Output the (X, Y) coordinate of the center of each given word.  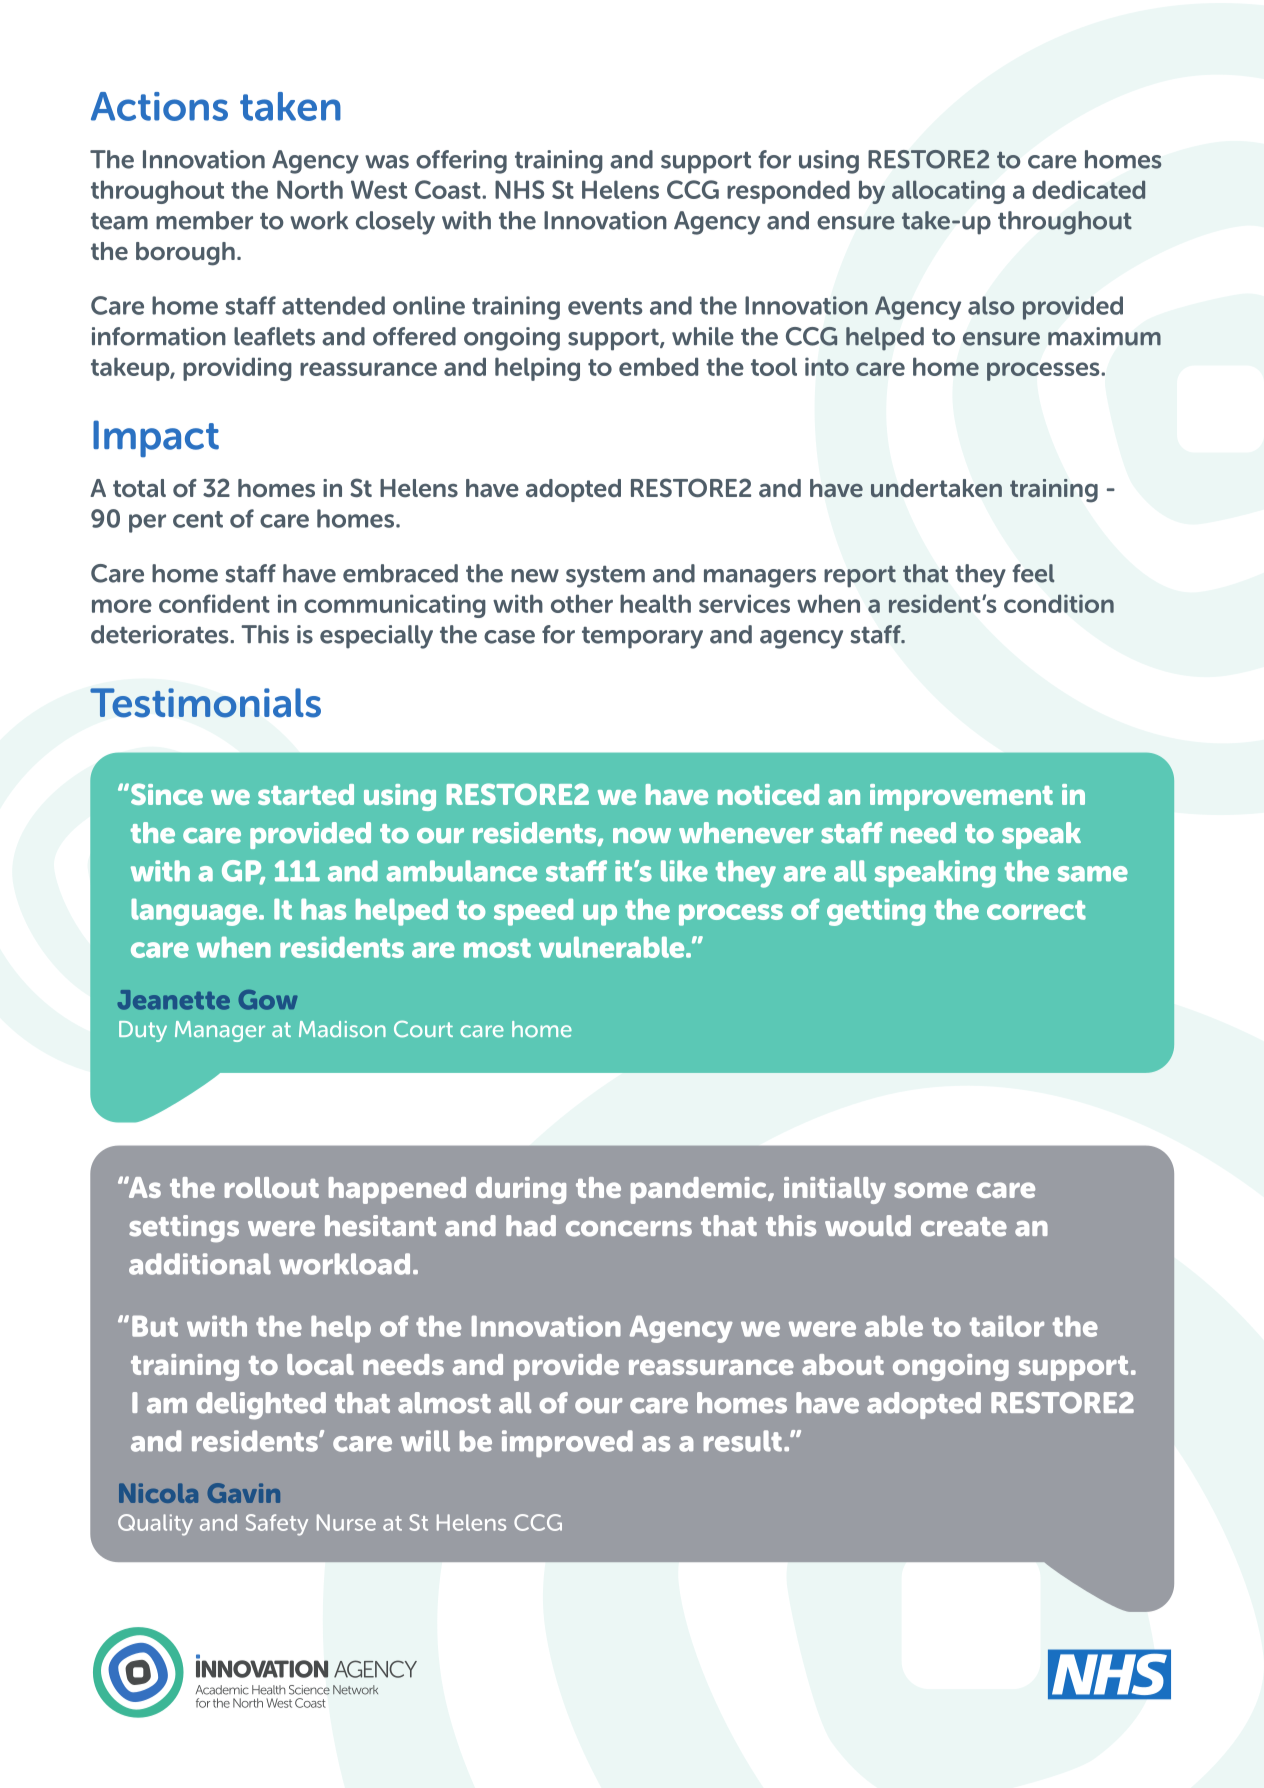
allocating (948, 192)
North (310, 189)
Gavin (244, 1493)
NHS (519, 189)
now (642, 836)
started (306, 794)
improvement (961, 797)
